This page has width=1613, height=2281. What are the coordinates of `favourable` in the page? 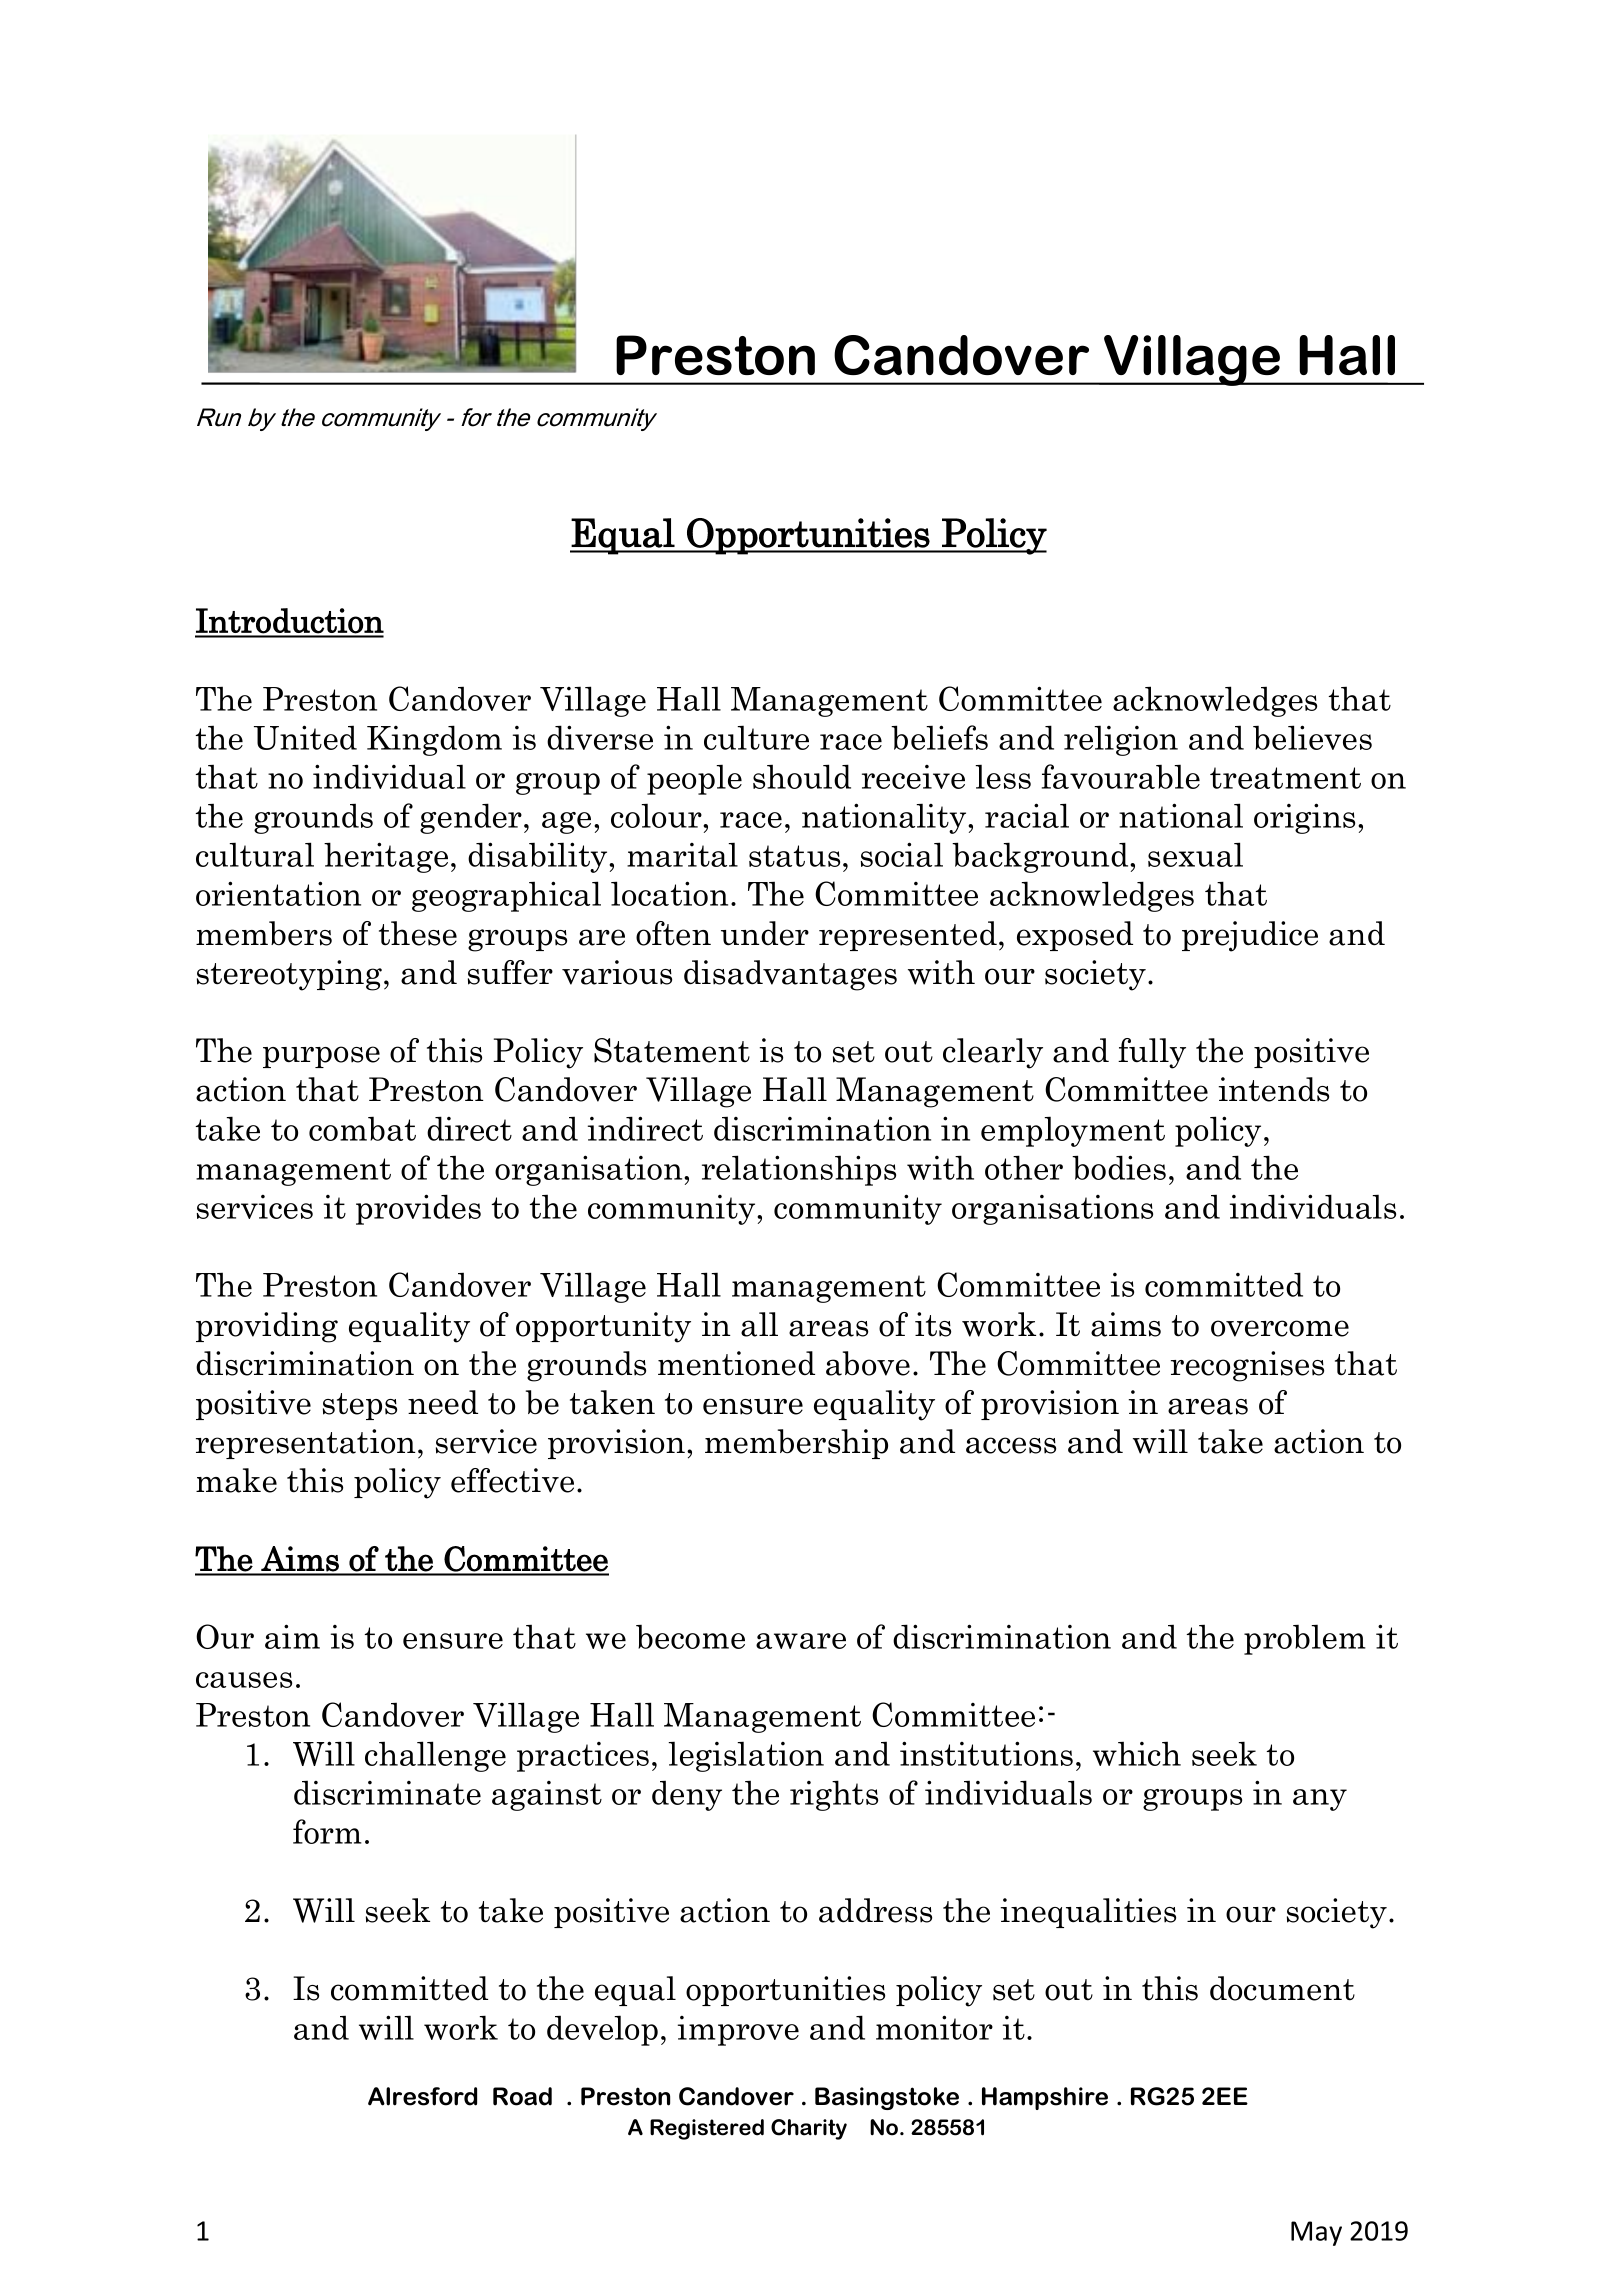 It's located at (1121, 776).
